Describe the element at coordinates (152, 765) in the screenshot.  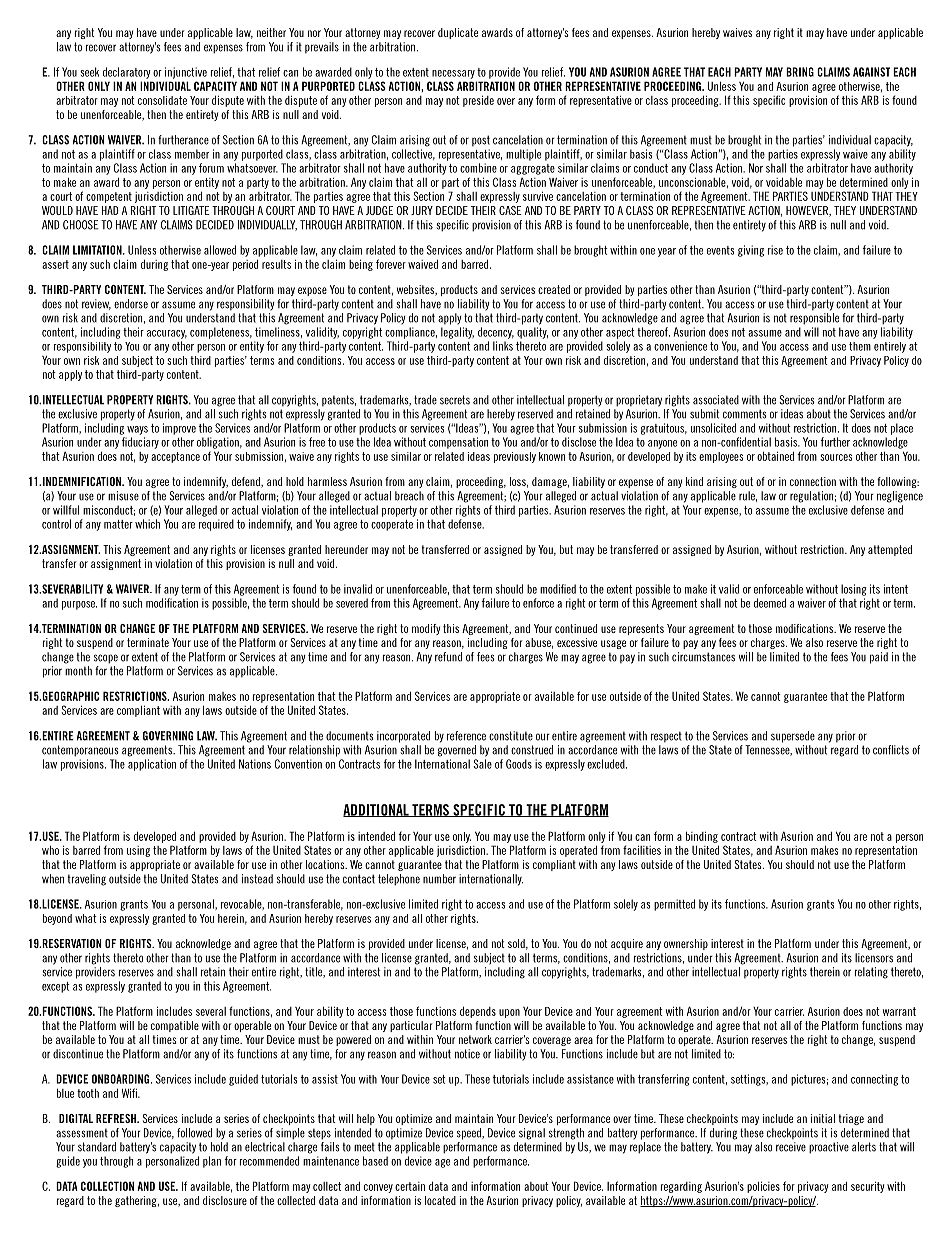
I see `application` at that location.
